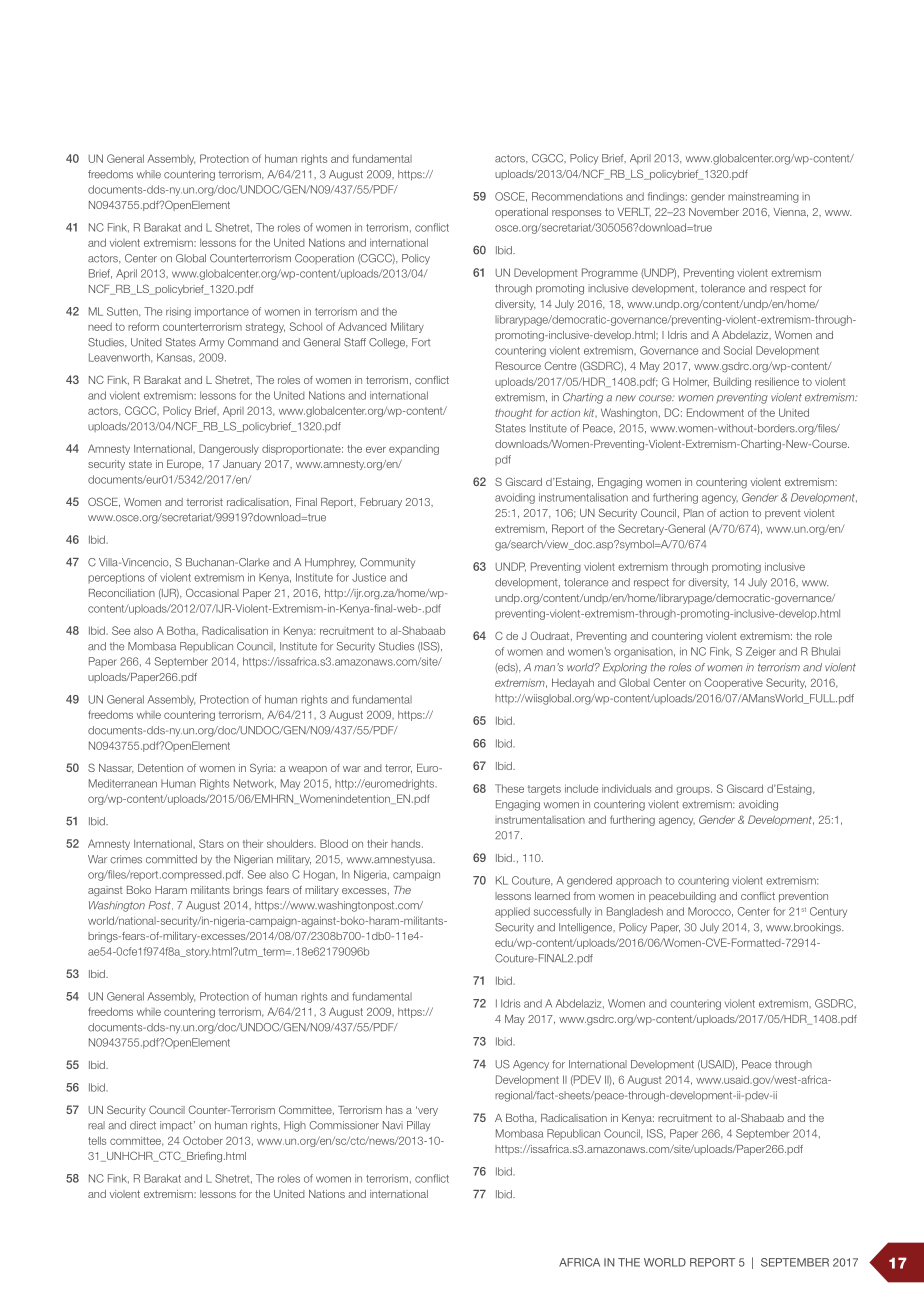  What do you see at coordinates (212, 592) in the screenshot?
I see `Occasional` at bounding box center [212, 592].
